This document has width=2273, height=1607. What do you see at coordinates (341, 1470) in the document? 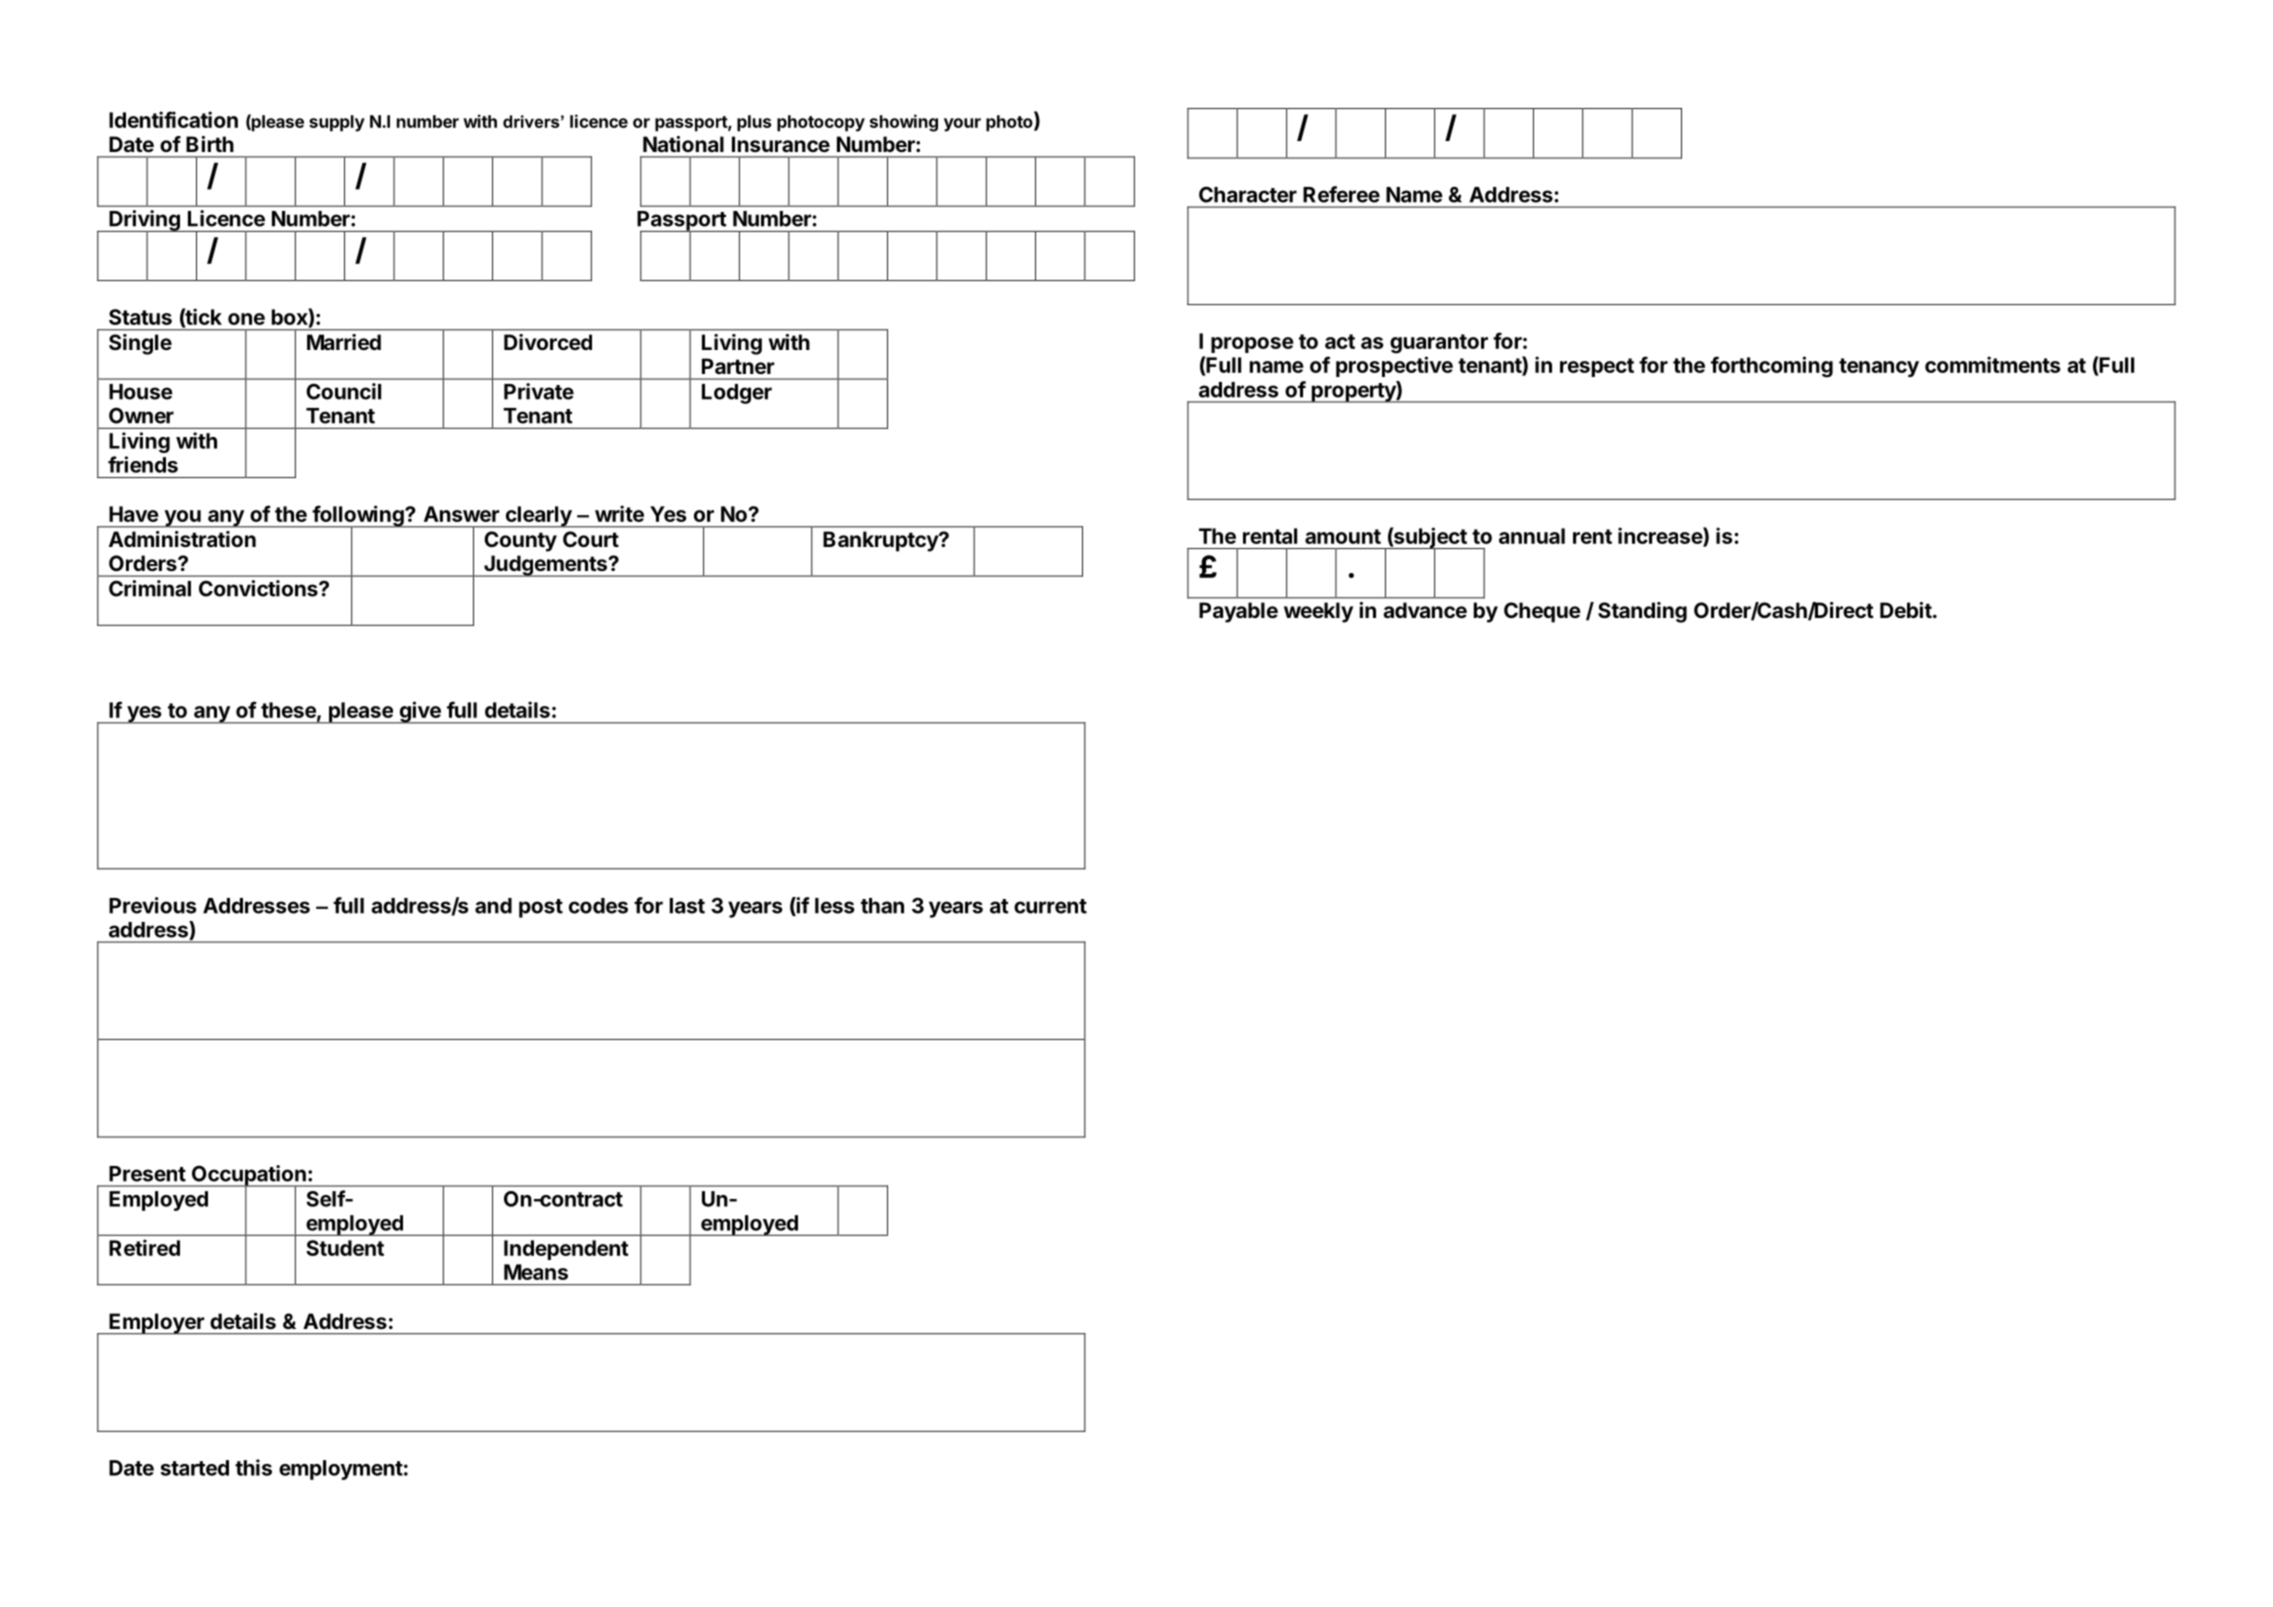
I see `employment` at bounding box center [341, 1470].
